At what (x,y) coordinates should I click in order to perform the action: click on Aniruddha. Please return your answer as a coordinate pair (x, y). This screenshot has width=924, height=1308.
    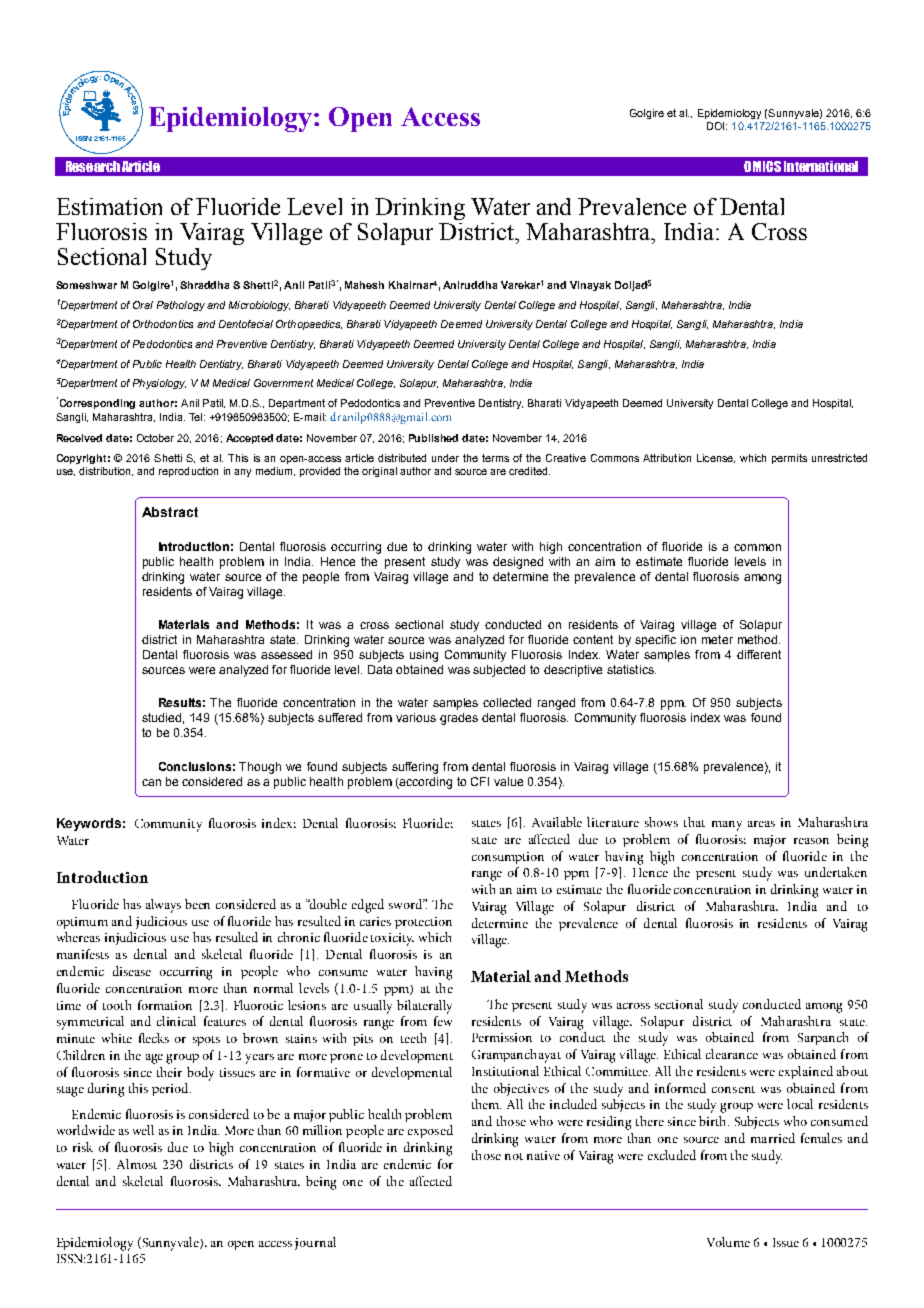
    Looking at the image, I should click on (470, 285).
